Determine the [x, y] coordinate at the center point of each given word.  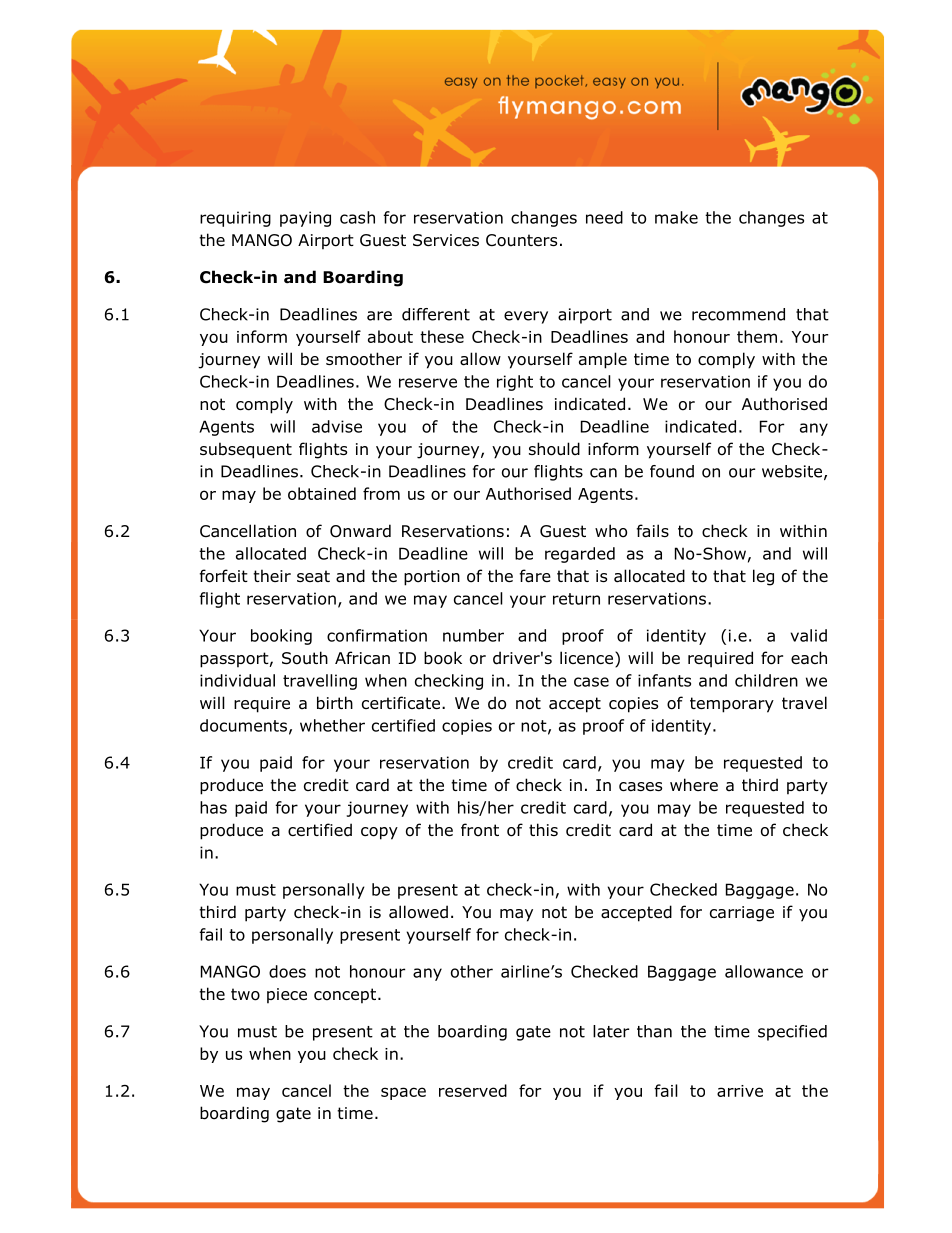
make [676, 217]
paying [305, 219]
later [611, 1031]
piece [287, 996]
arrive [740, 1091]
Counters [521, 240]
